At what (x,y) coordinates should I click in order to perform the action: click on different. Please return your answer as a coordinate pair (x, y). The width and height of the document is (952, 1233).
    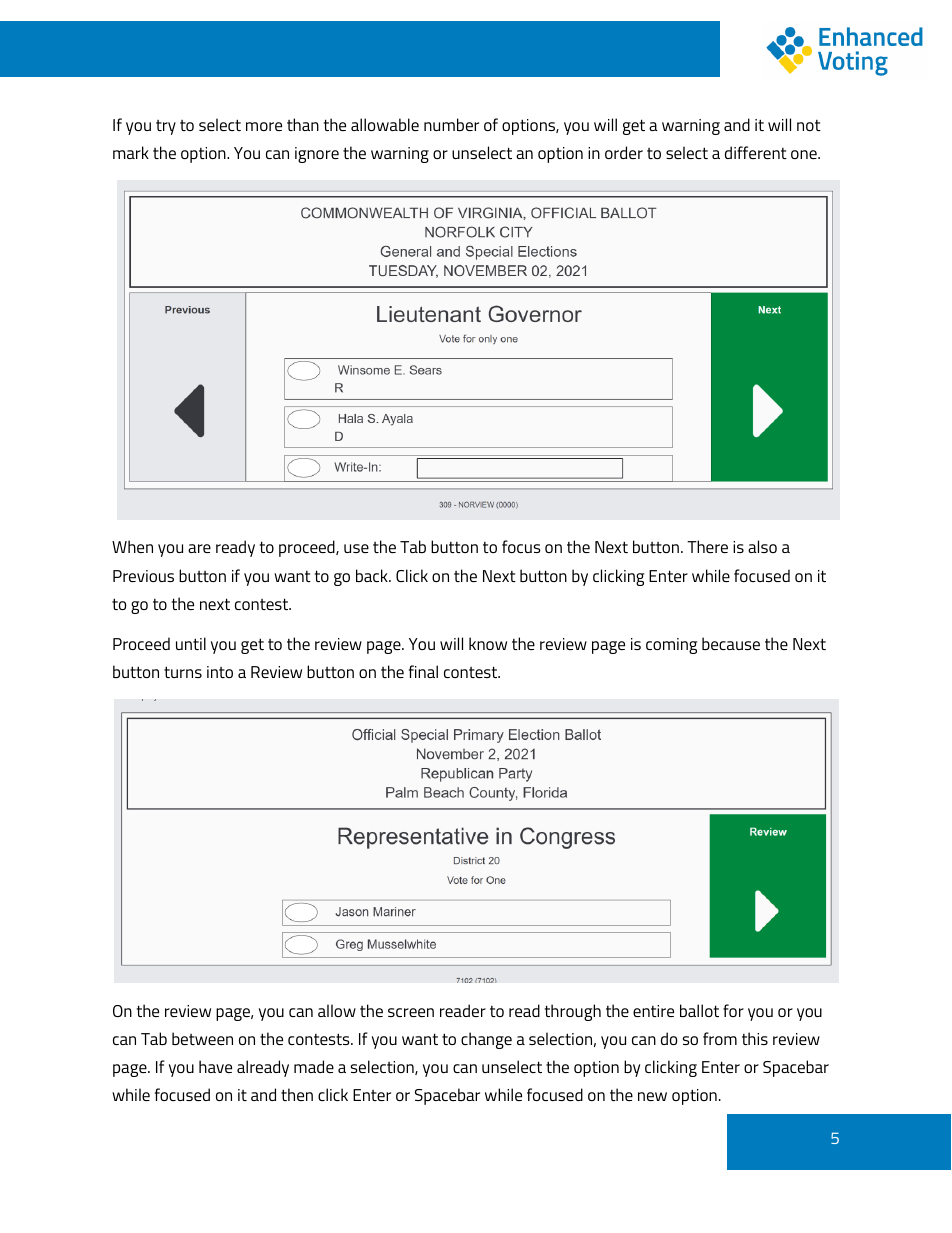
    Looking at the image, I should click on (756, 152).
